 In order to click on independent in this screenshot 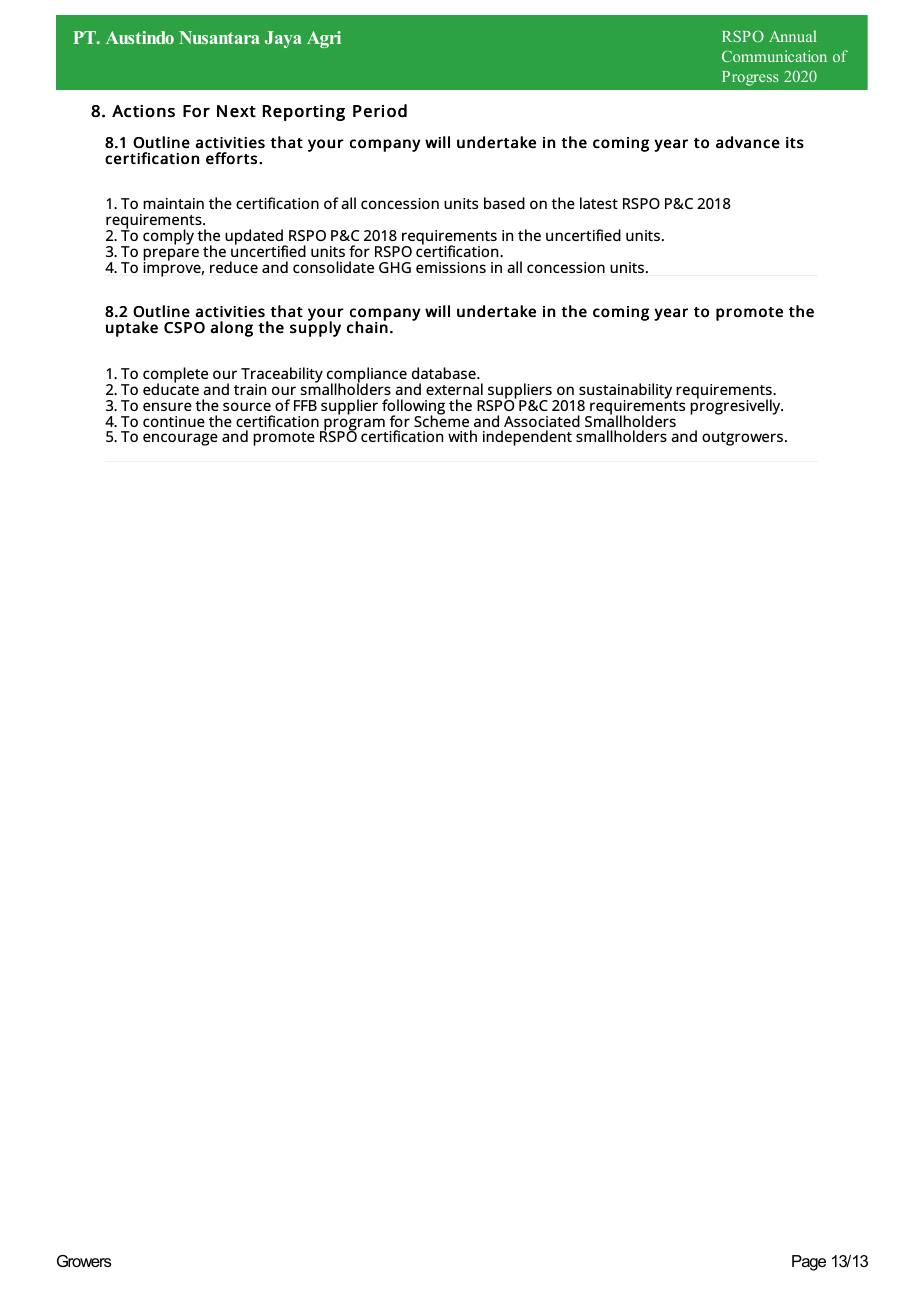, I will do `click(527, 438)`.
